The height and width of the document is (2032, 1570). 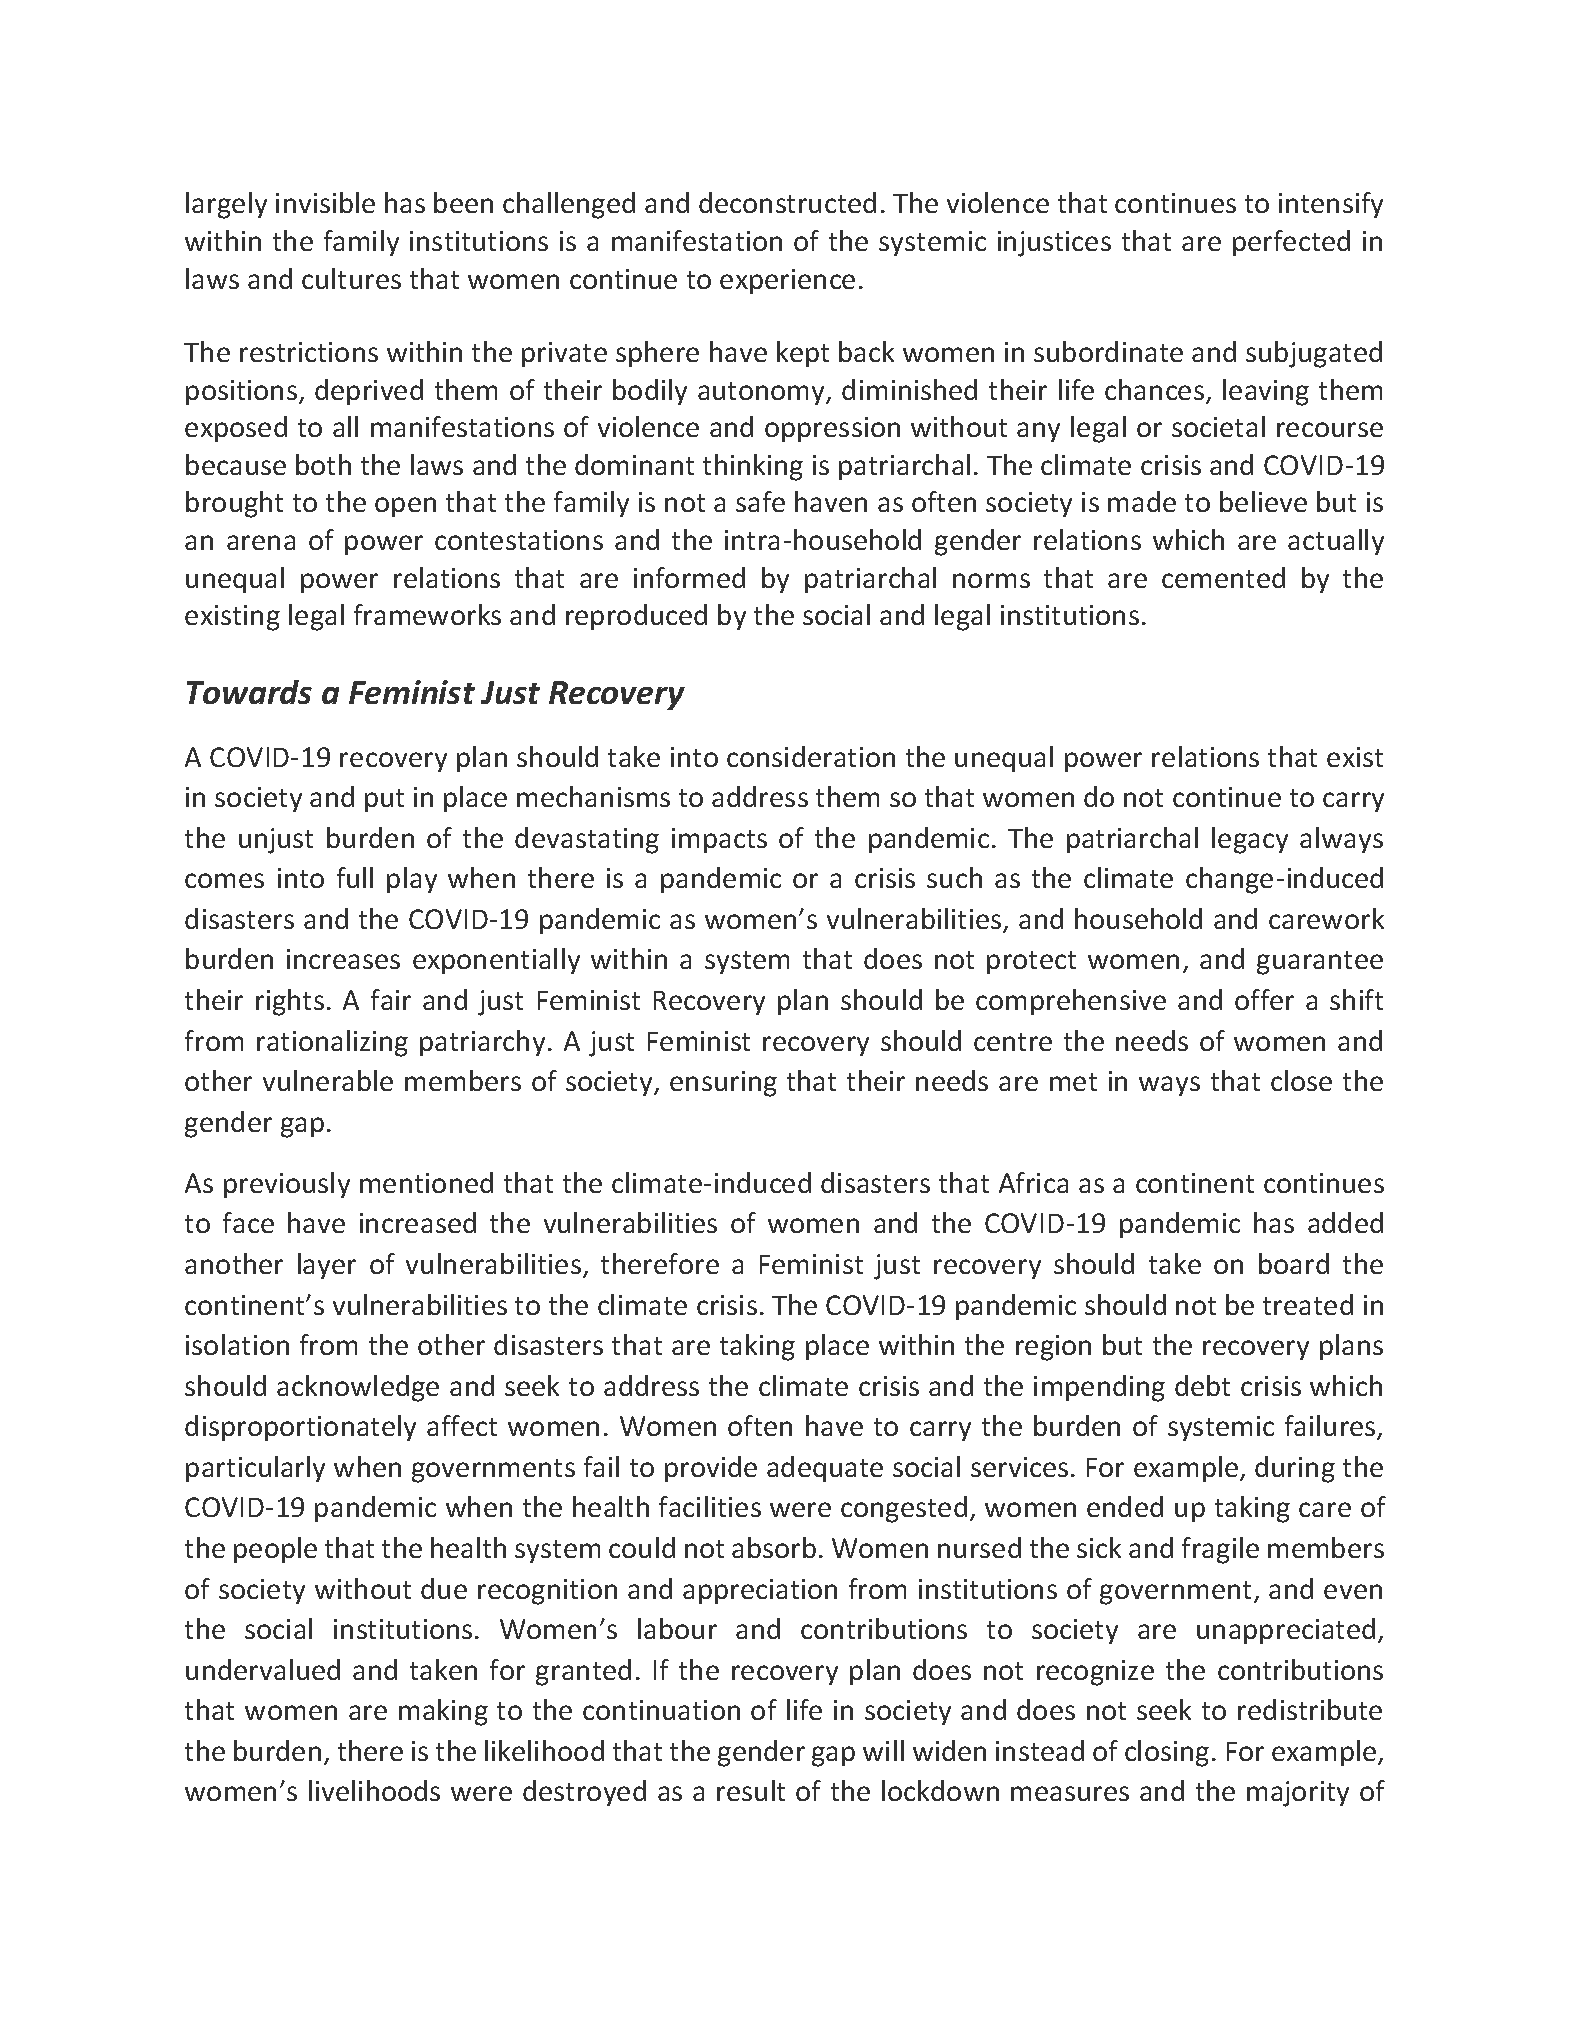 I want to click on result, so click(x=751, y=1790).
